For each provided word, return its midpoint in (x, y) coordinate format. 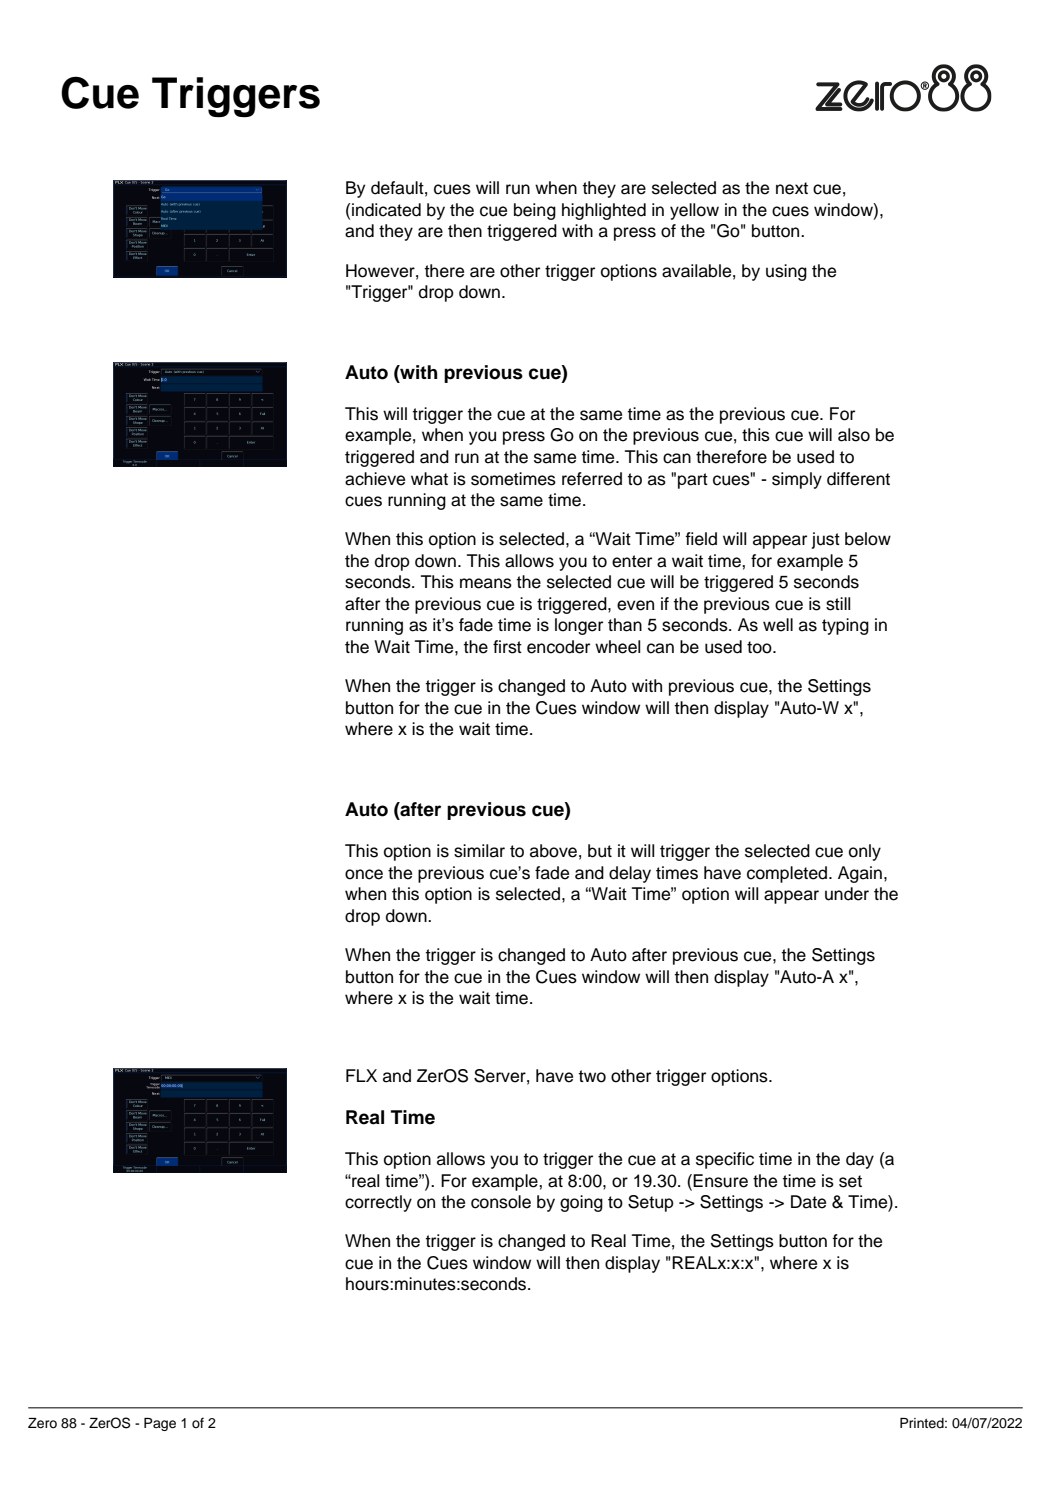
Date (808, 1202)
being (535, 211)
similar (479, 851)
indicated (386, 210)
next (792, 188)
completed (788, 874)
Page (160, 1424)
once (364, 874)
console (501, 1202)
